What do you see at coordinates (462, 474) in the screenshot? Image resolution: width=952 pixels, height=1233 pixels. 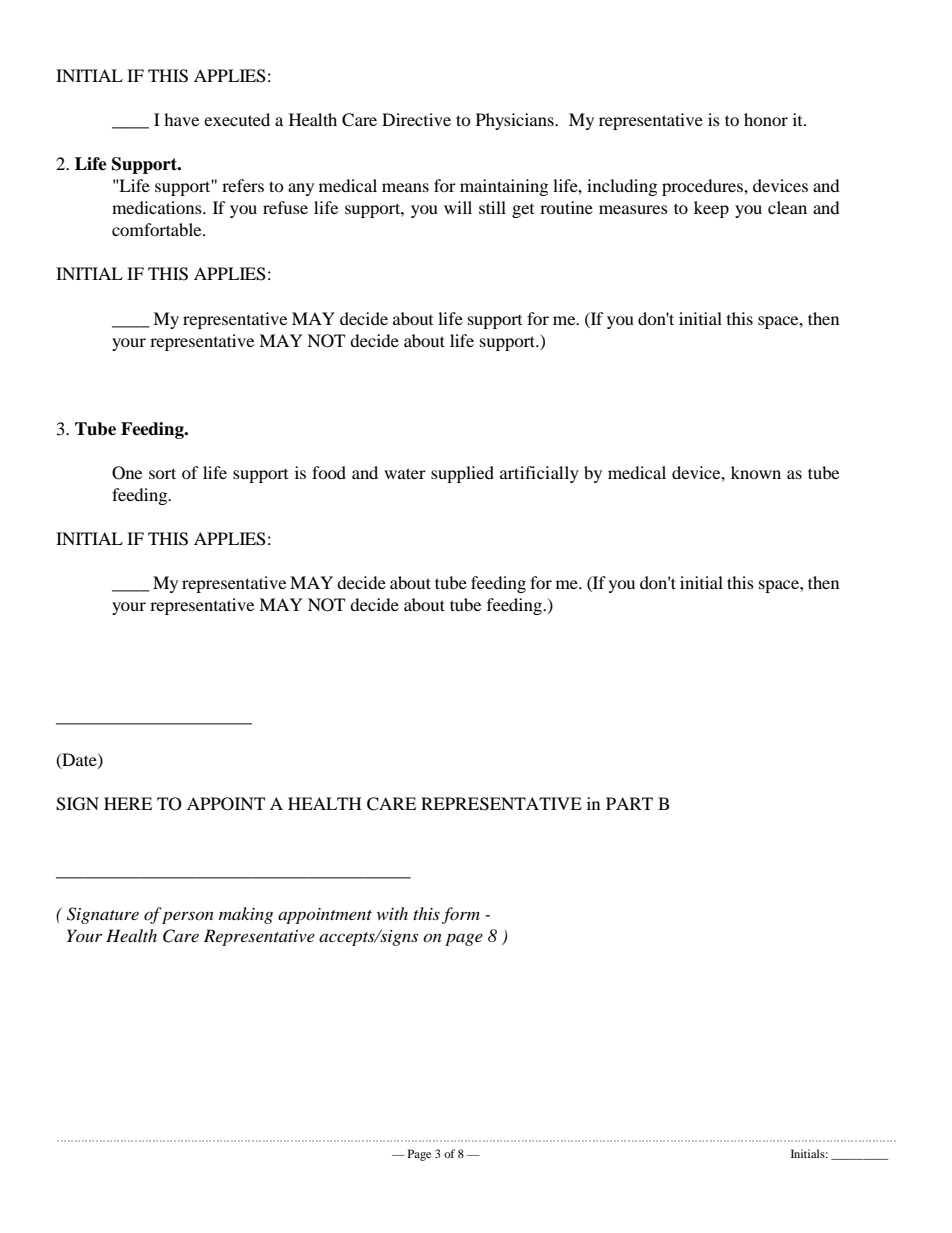 I see `supplied` at bounding box center [462, 474].
